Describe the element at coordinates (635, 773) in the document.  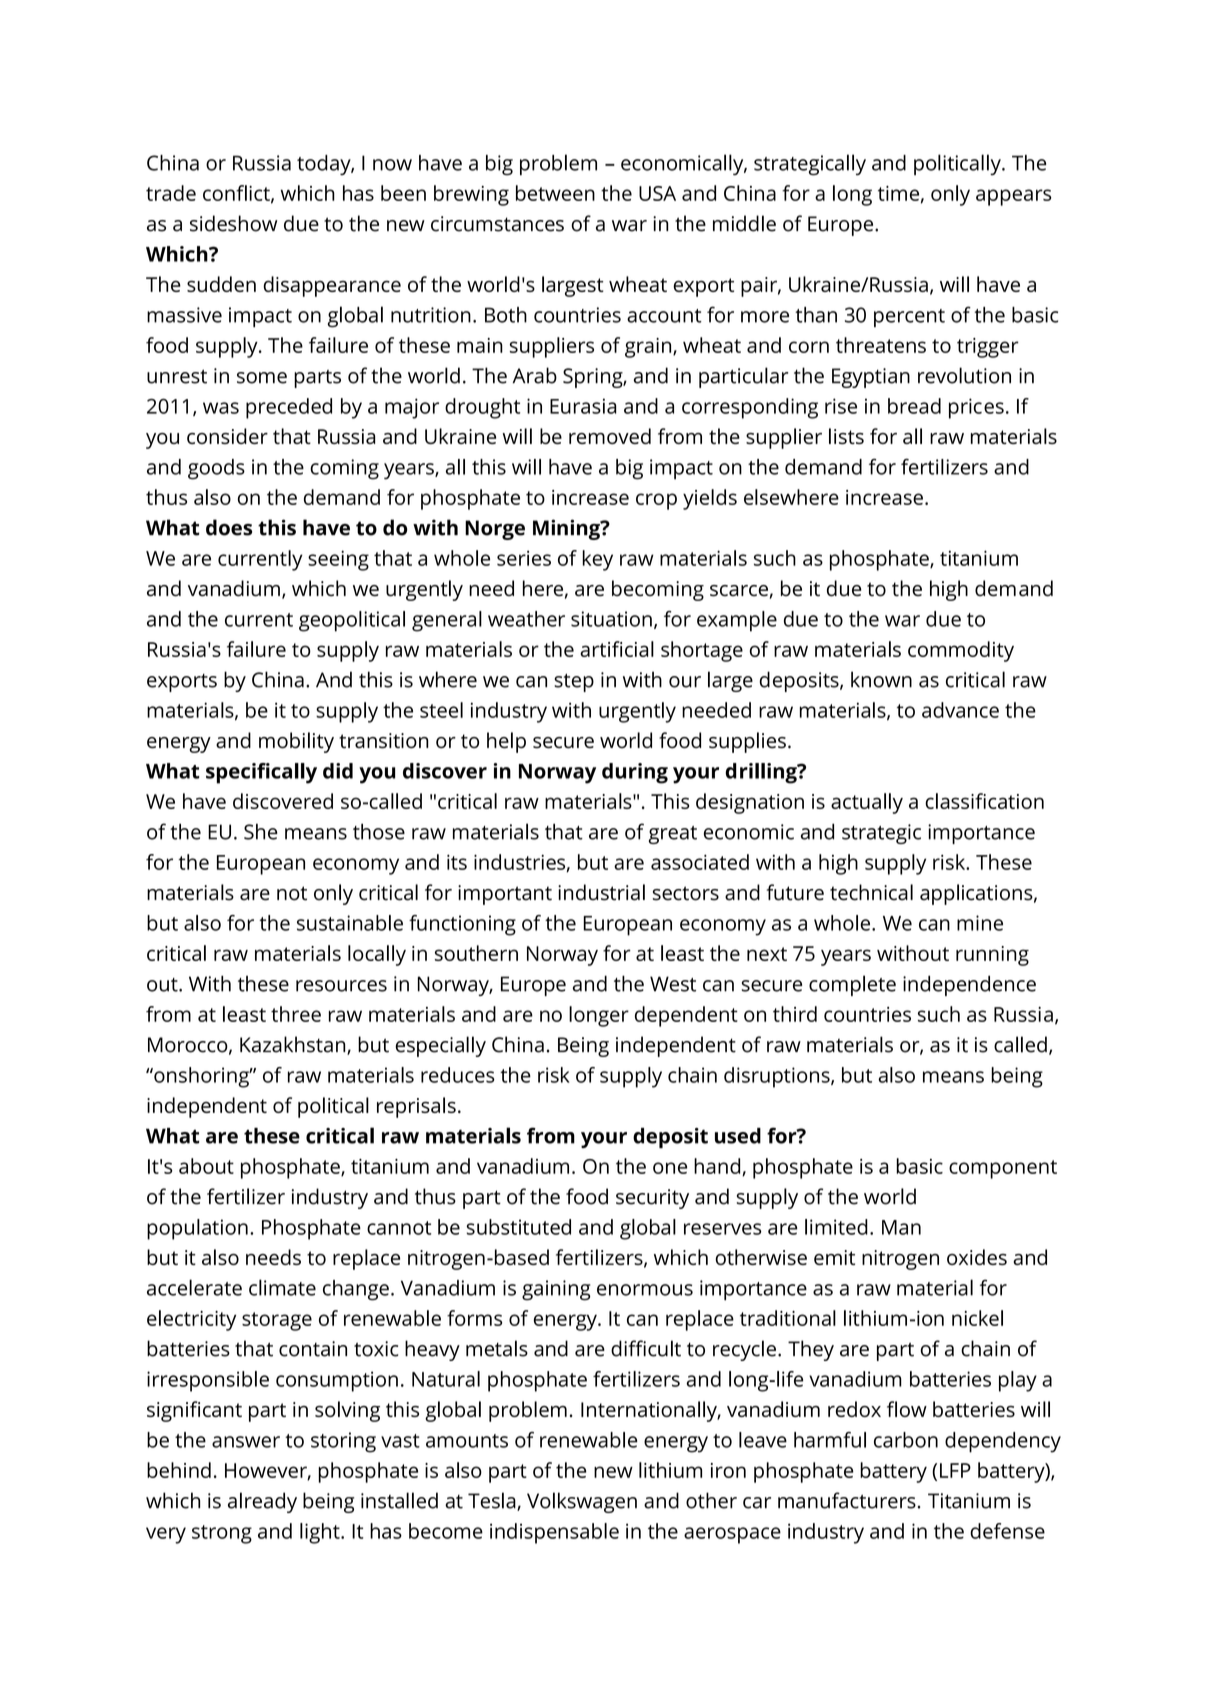
I see `during` at that location.
